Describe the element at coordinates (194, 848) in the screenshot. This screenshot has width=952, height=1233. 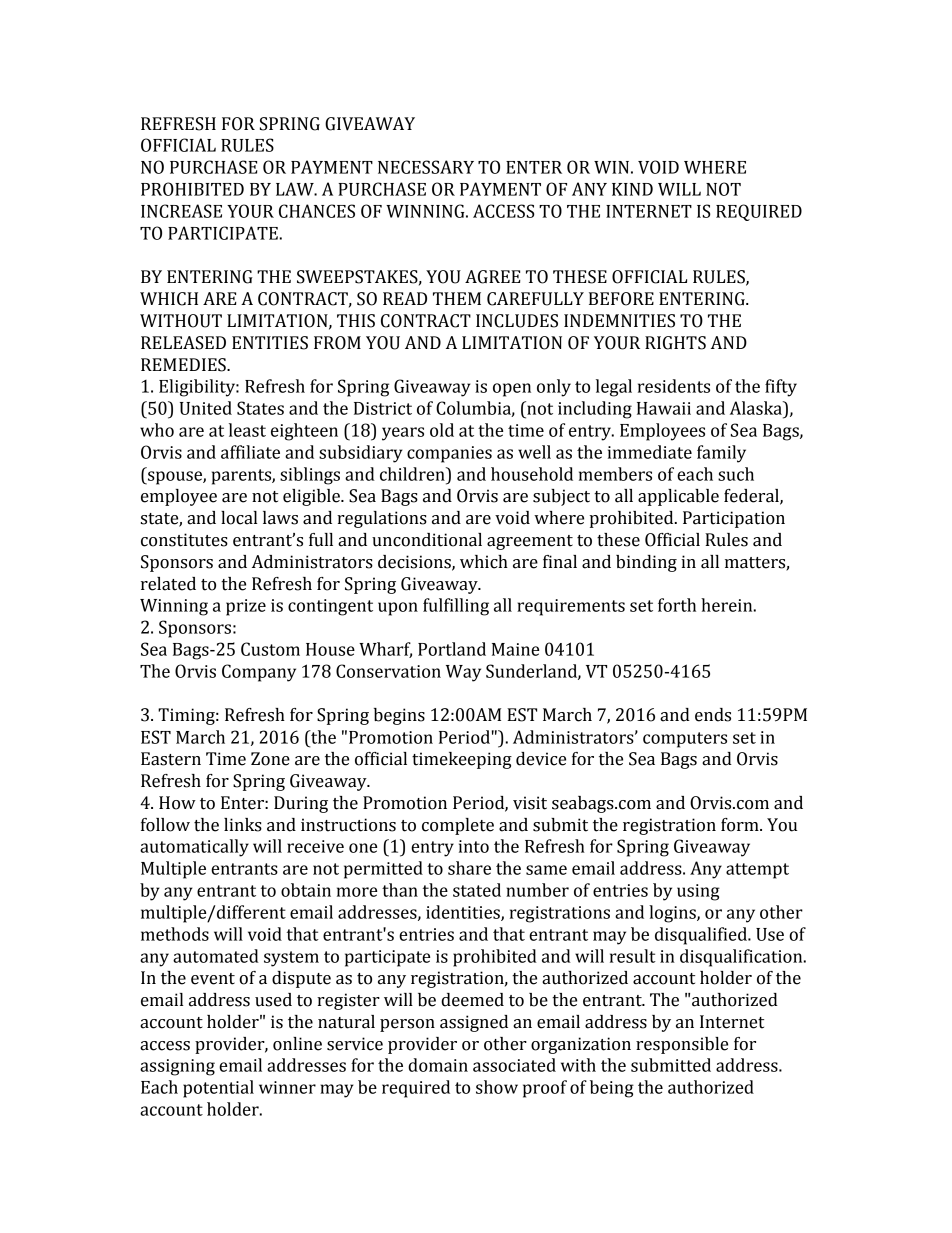
I see `automatically` at that location.
